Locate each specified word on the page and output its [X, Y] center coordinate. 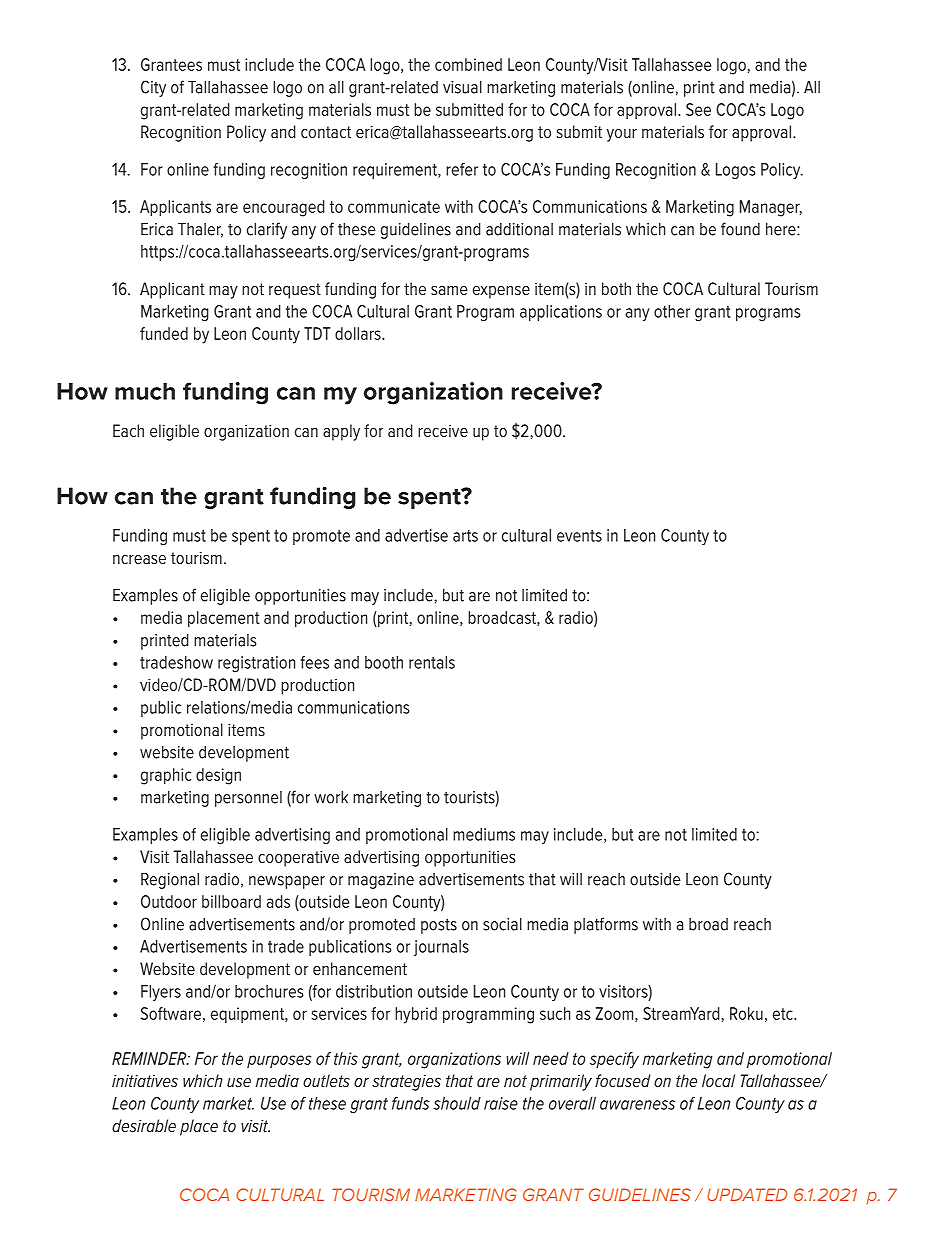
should [457, 1103]
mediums [484, 834]
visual [462, 87]
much [145, 391]
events [579, 536]
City [153, 88]
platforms [606, 925]
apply [341, 432]
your [622, 135]
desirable [144, 1125]
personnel [248, 799]
